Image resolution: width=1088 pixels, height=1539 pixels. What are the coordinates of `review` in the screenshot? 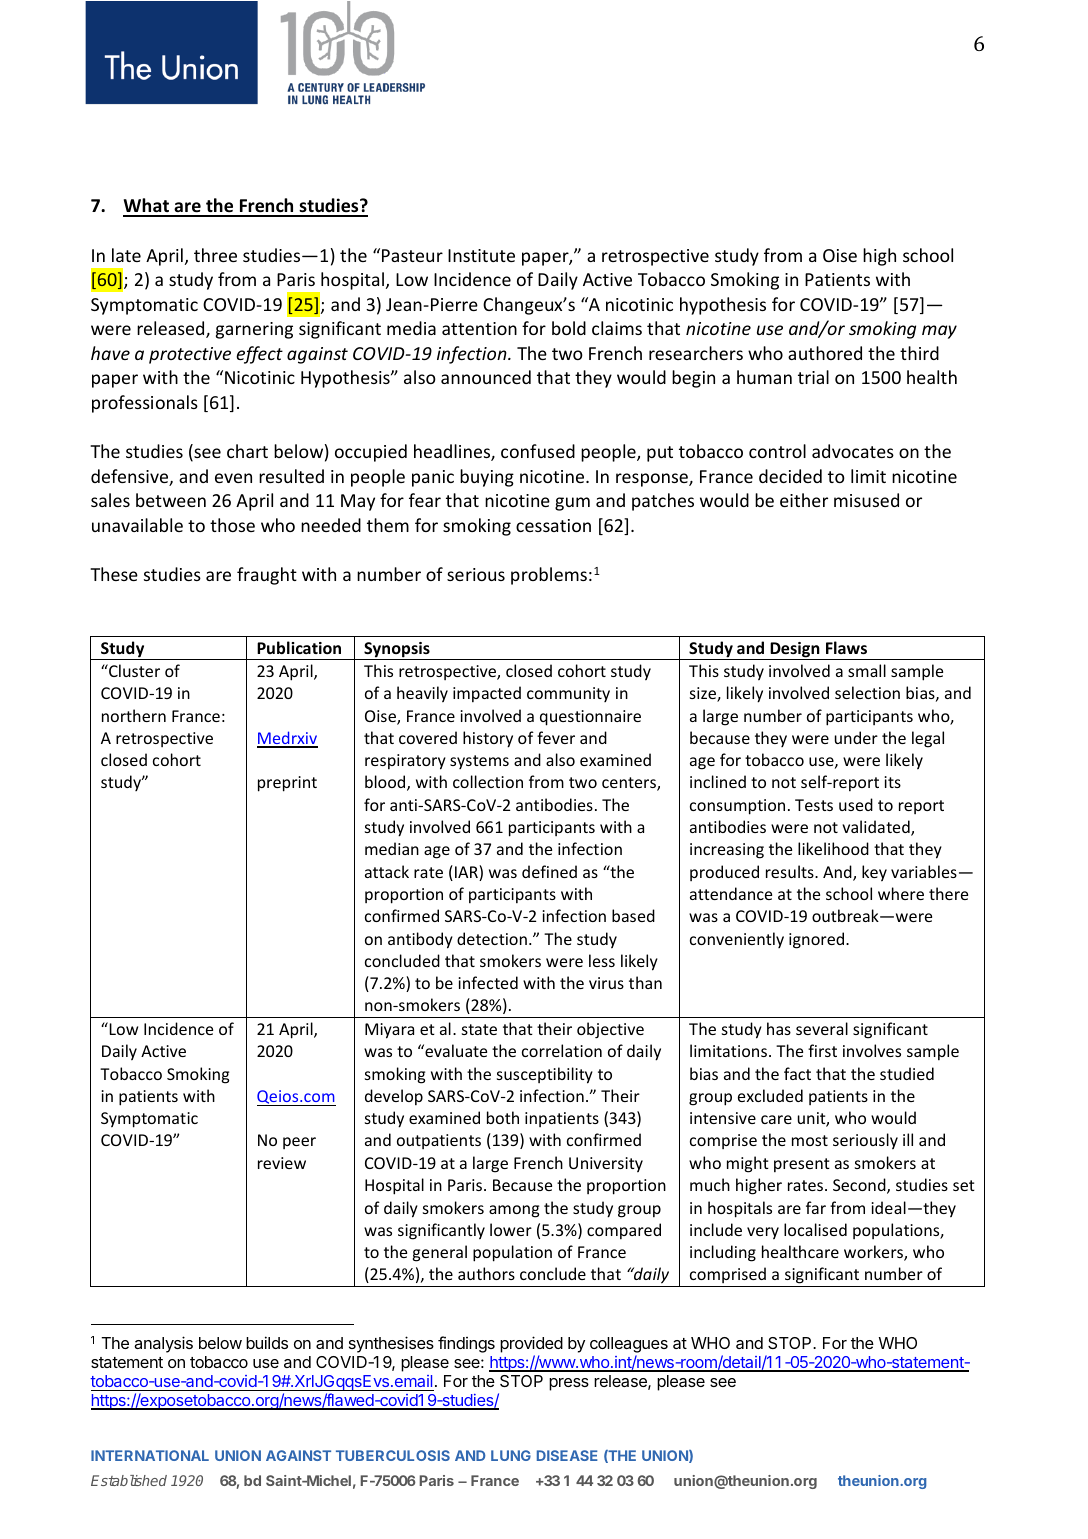 It's located at (282, 1163).
